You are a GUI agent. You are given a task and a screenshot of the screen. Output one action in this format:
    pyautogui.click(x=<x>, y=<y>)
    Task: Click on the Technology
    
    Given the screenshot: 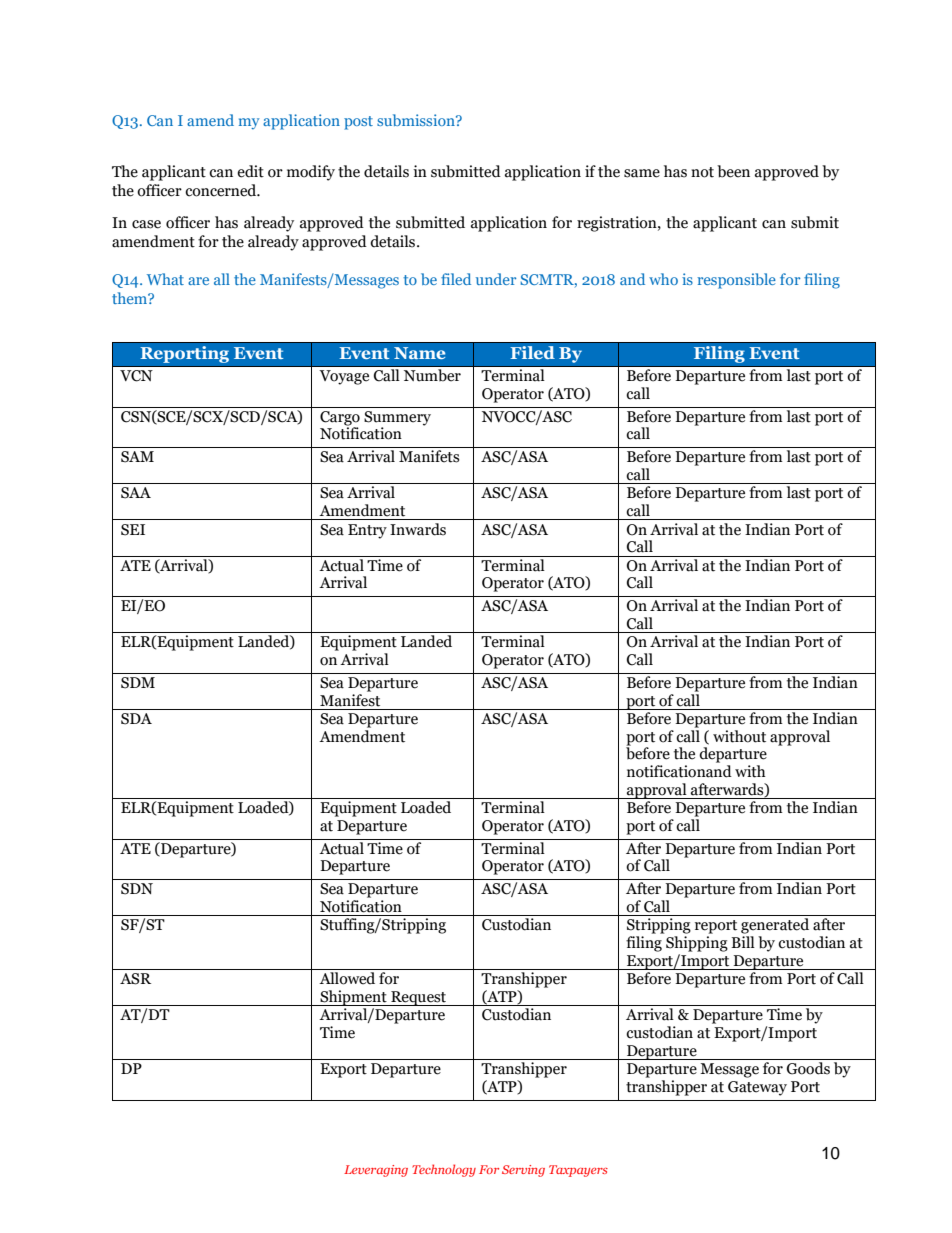 What is the action you would take?
    pyautogui.click(x=444, y=1170)
